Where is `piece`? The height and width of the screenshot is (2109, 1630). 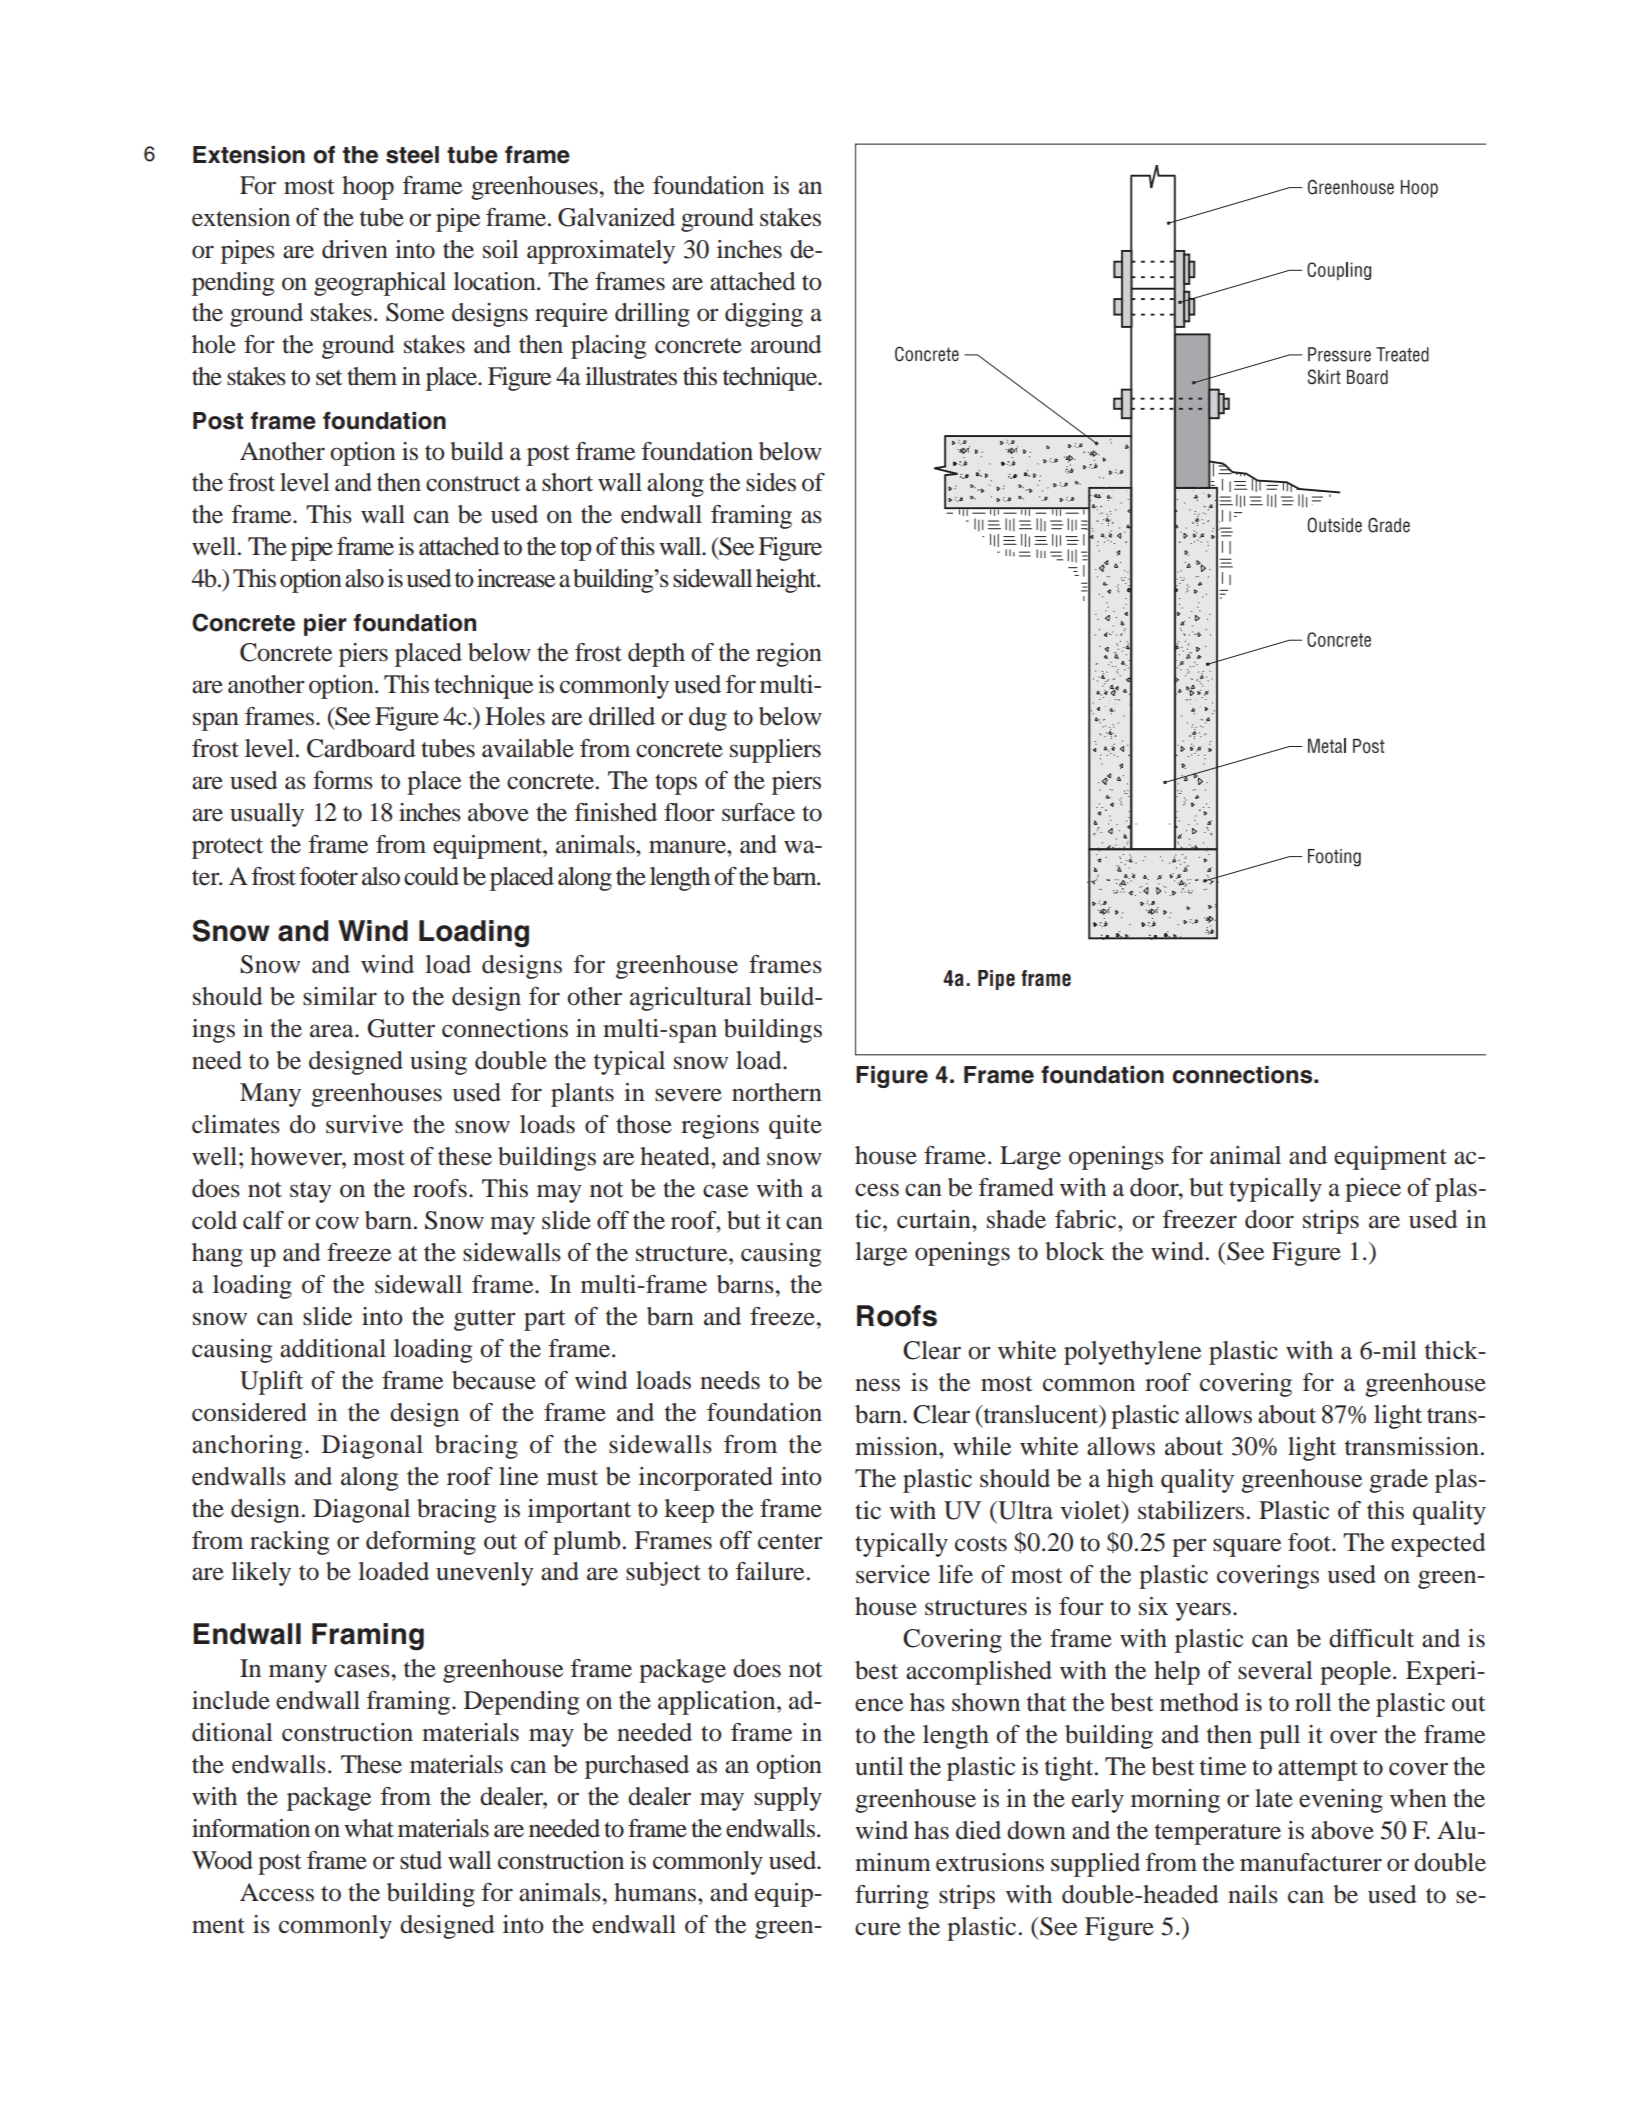
piece is located at coordinates (1373, 1190).
